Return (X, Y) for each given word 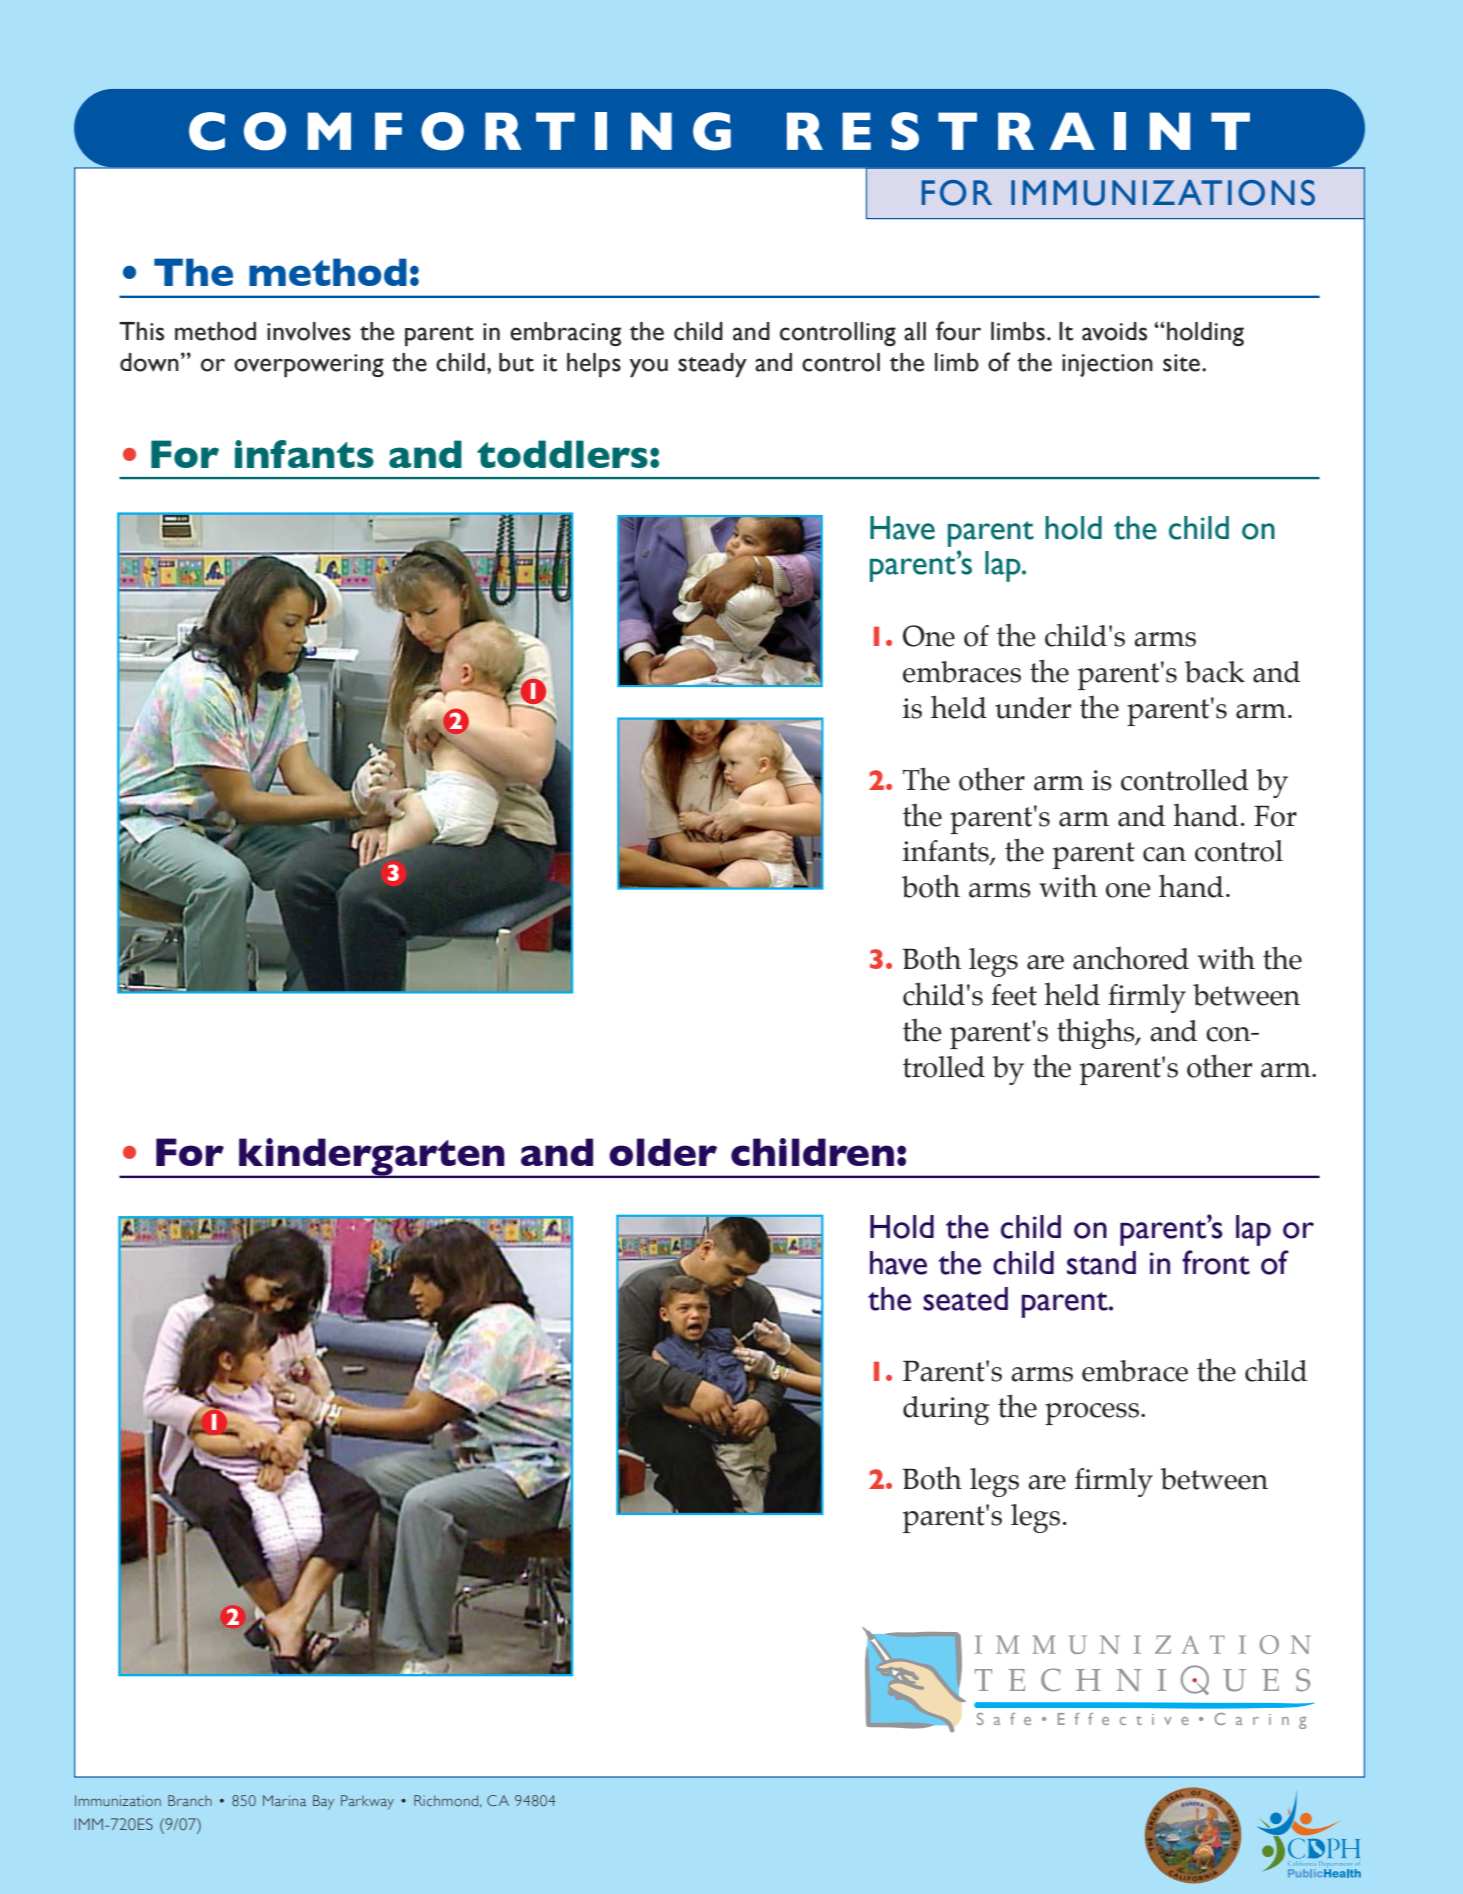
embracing (565, 334)
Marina (284, 1800)
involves (309, 331)
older (663, 1152)
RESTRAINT (1018, 131)
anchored (1131, 958)
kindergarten (372, 1158)
